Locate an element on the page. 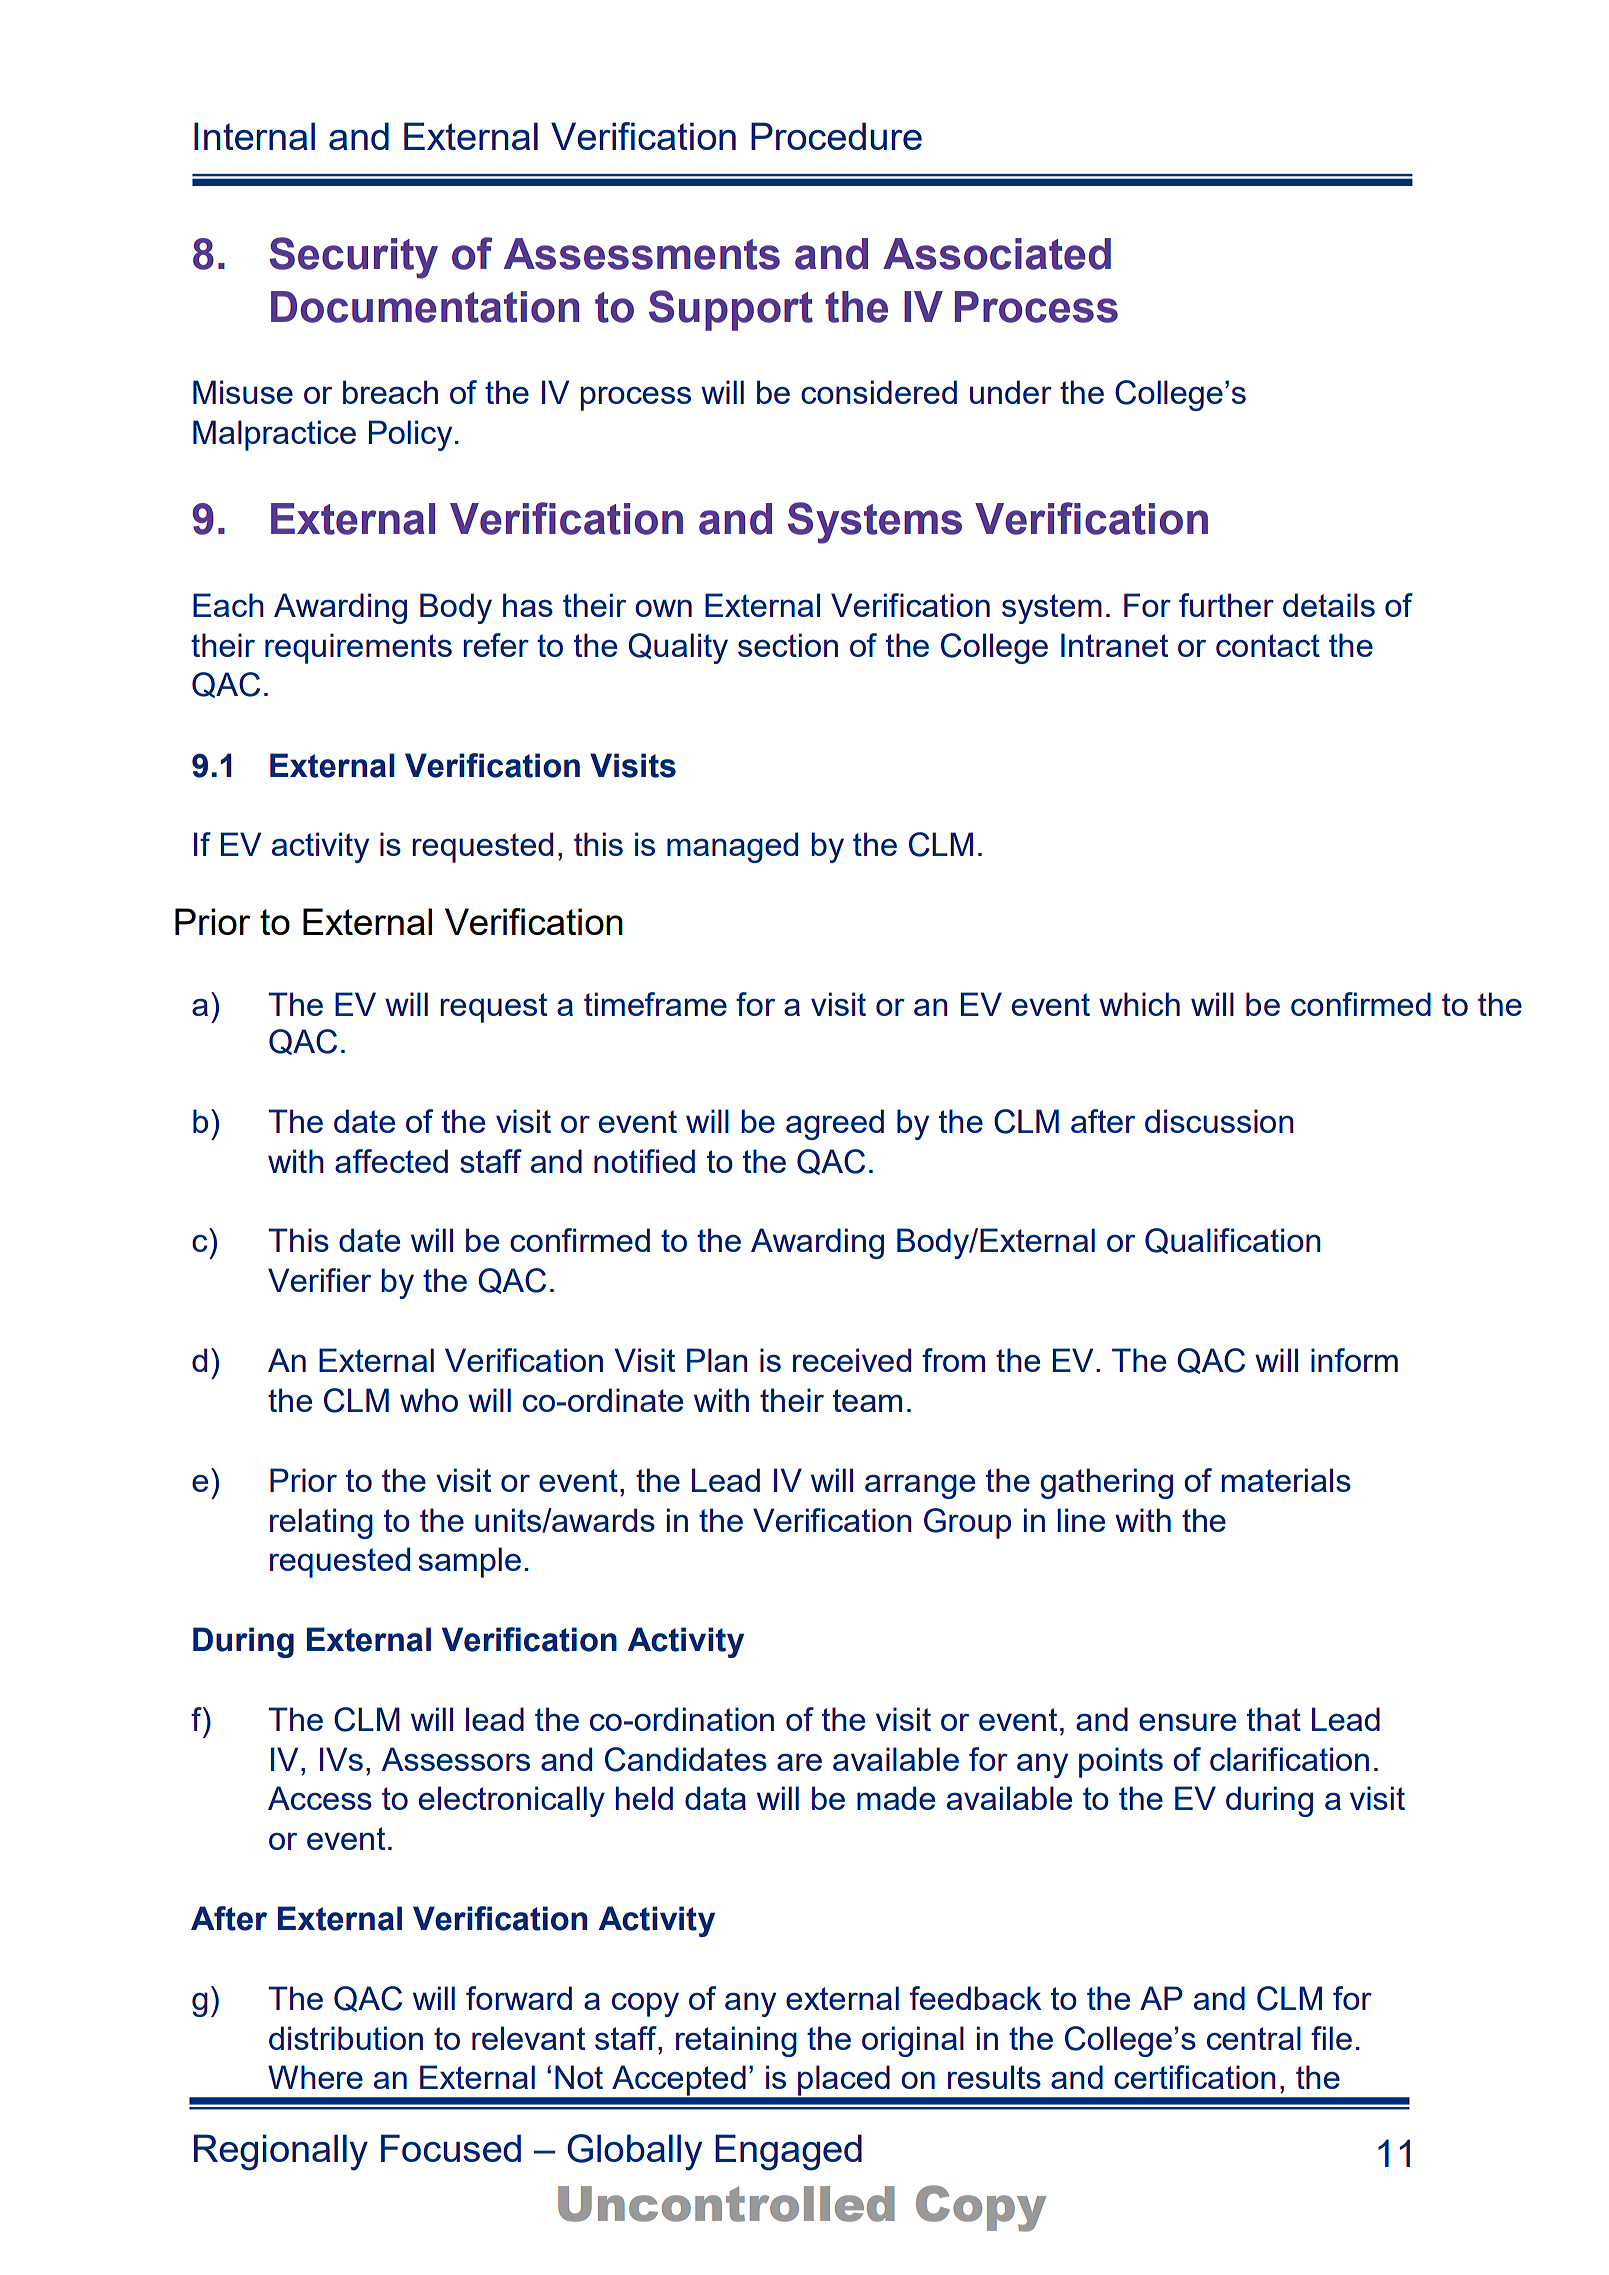  received is located at coordinates (852, 1360).
